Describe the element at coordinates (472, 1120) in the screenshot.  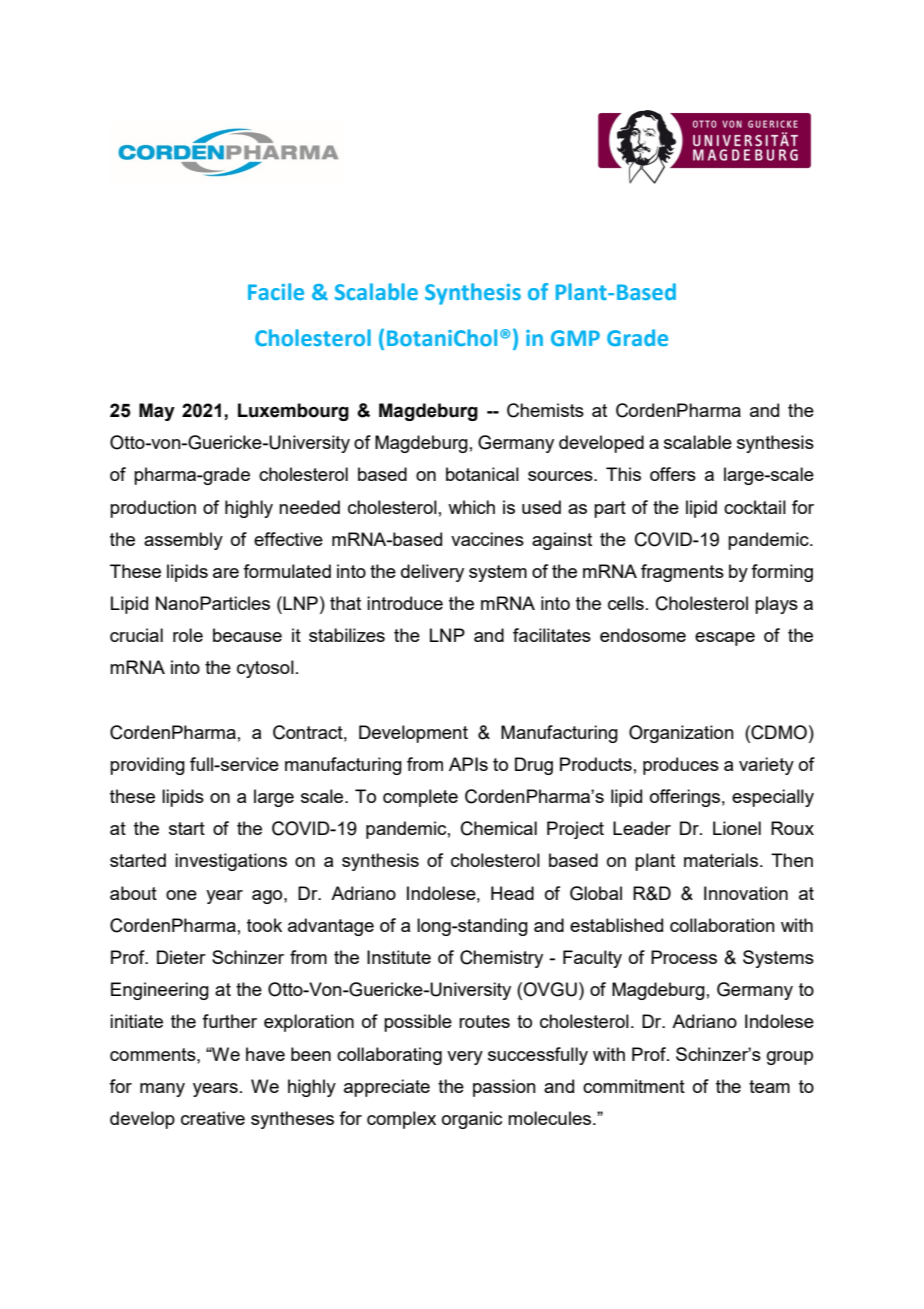
I see `organic` at that location.
